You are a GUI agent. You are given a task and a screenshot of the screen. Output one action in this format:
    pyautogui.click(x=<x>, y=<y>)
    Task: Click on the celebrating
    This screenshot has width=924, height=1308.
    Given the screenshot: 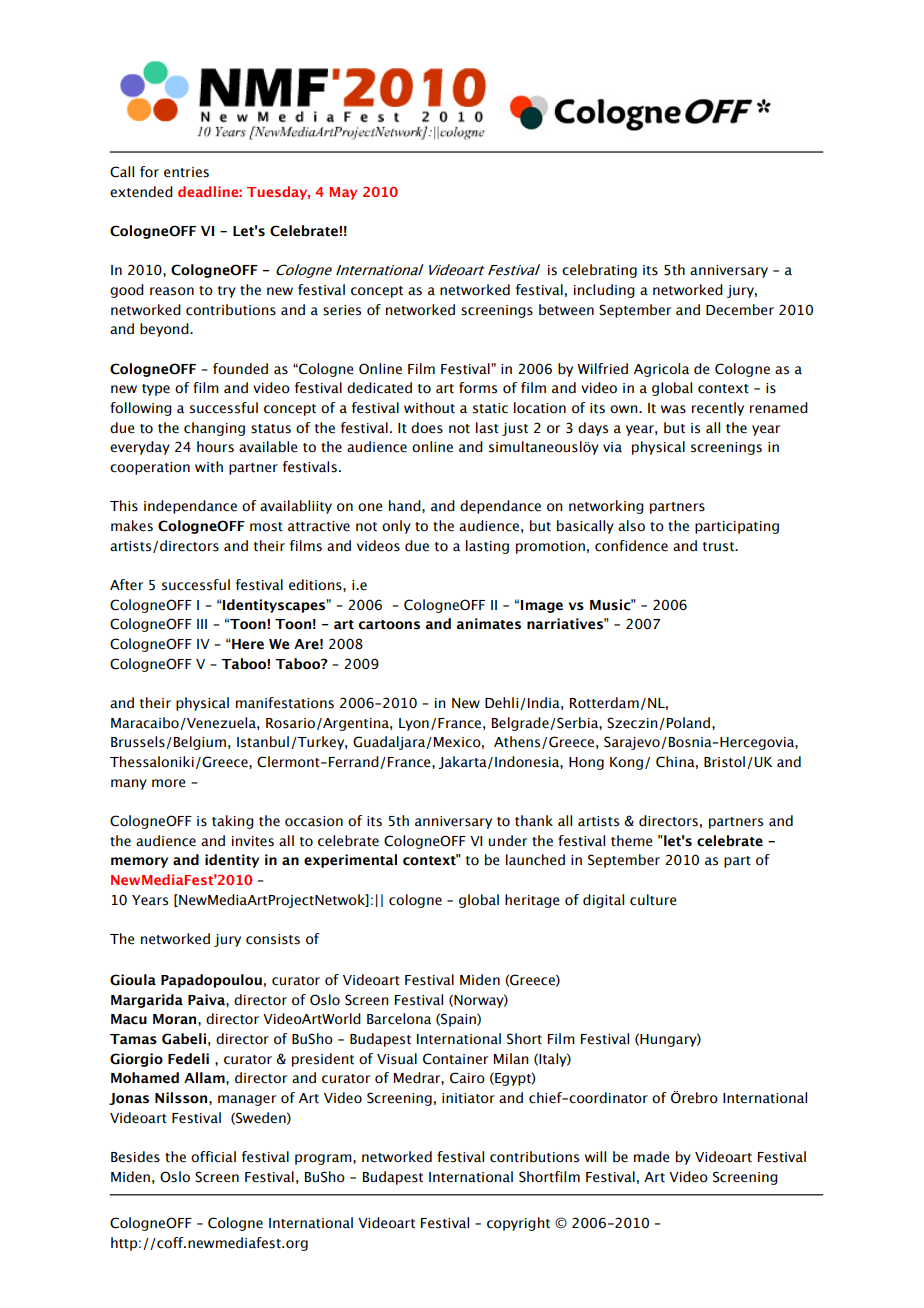 What is the action you would take?
    pyautogui.click(x=599, y=271)
